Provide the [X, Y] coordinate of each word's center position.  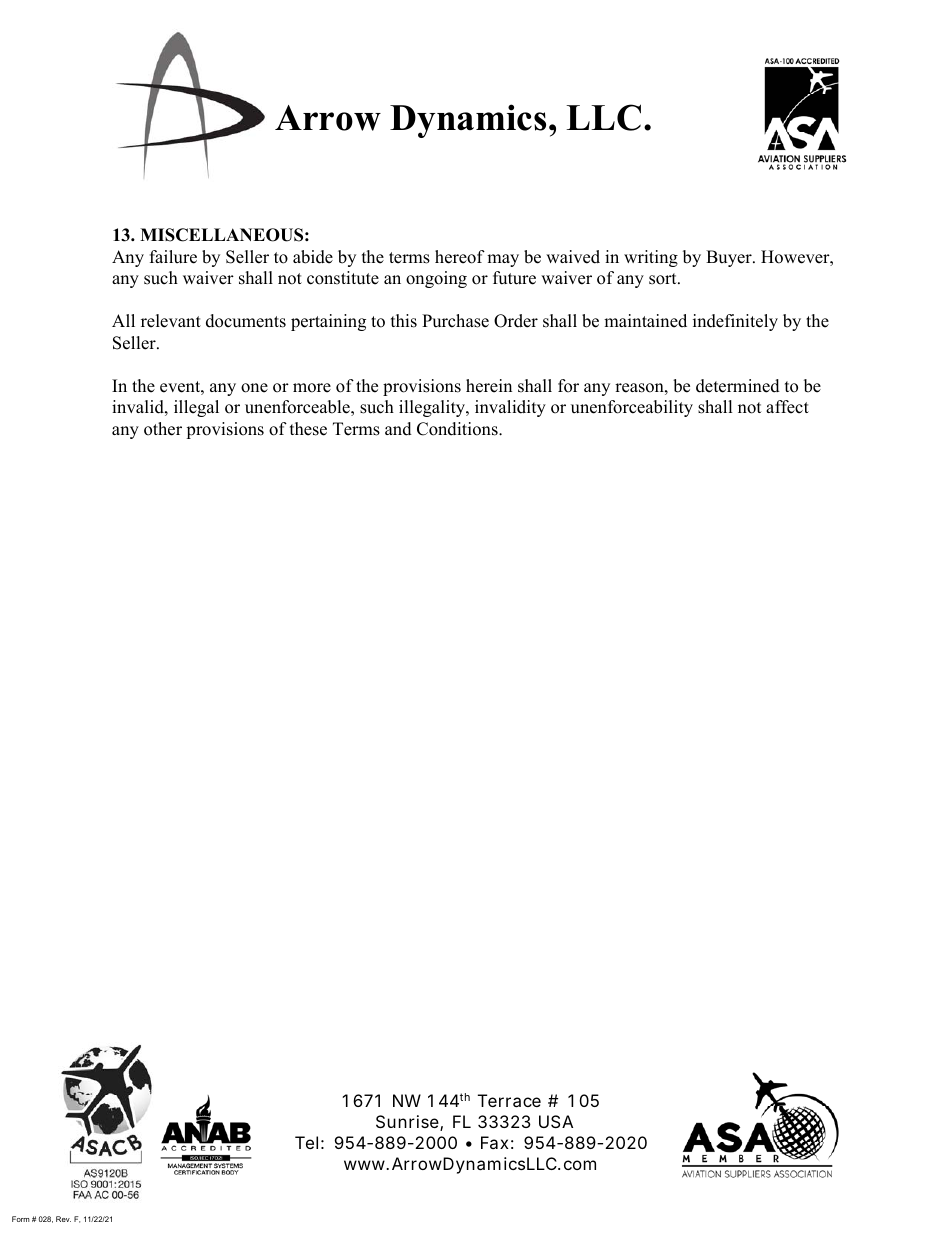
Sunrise [408, 1123]
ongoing [436, 279]
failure [173, 257]
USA [556, 1121]
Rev [63, 1219]
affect [787, 407]
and [398, 429]
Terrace [509, 1100]
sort [664, 279]
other [163, 429]
